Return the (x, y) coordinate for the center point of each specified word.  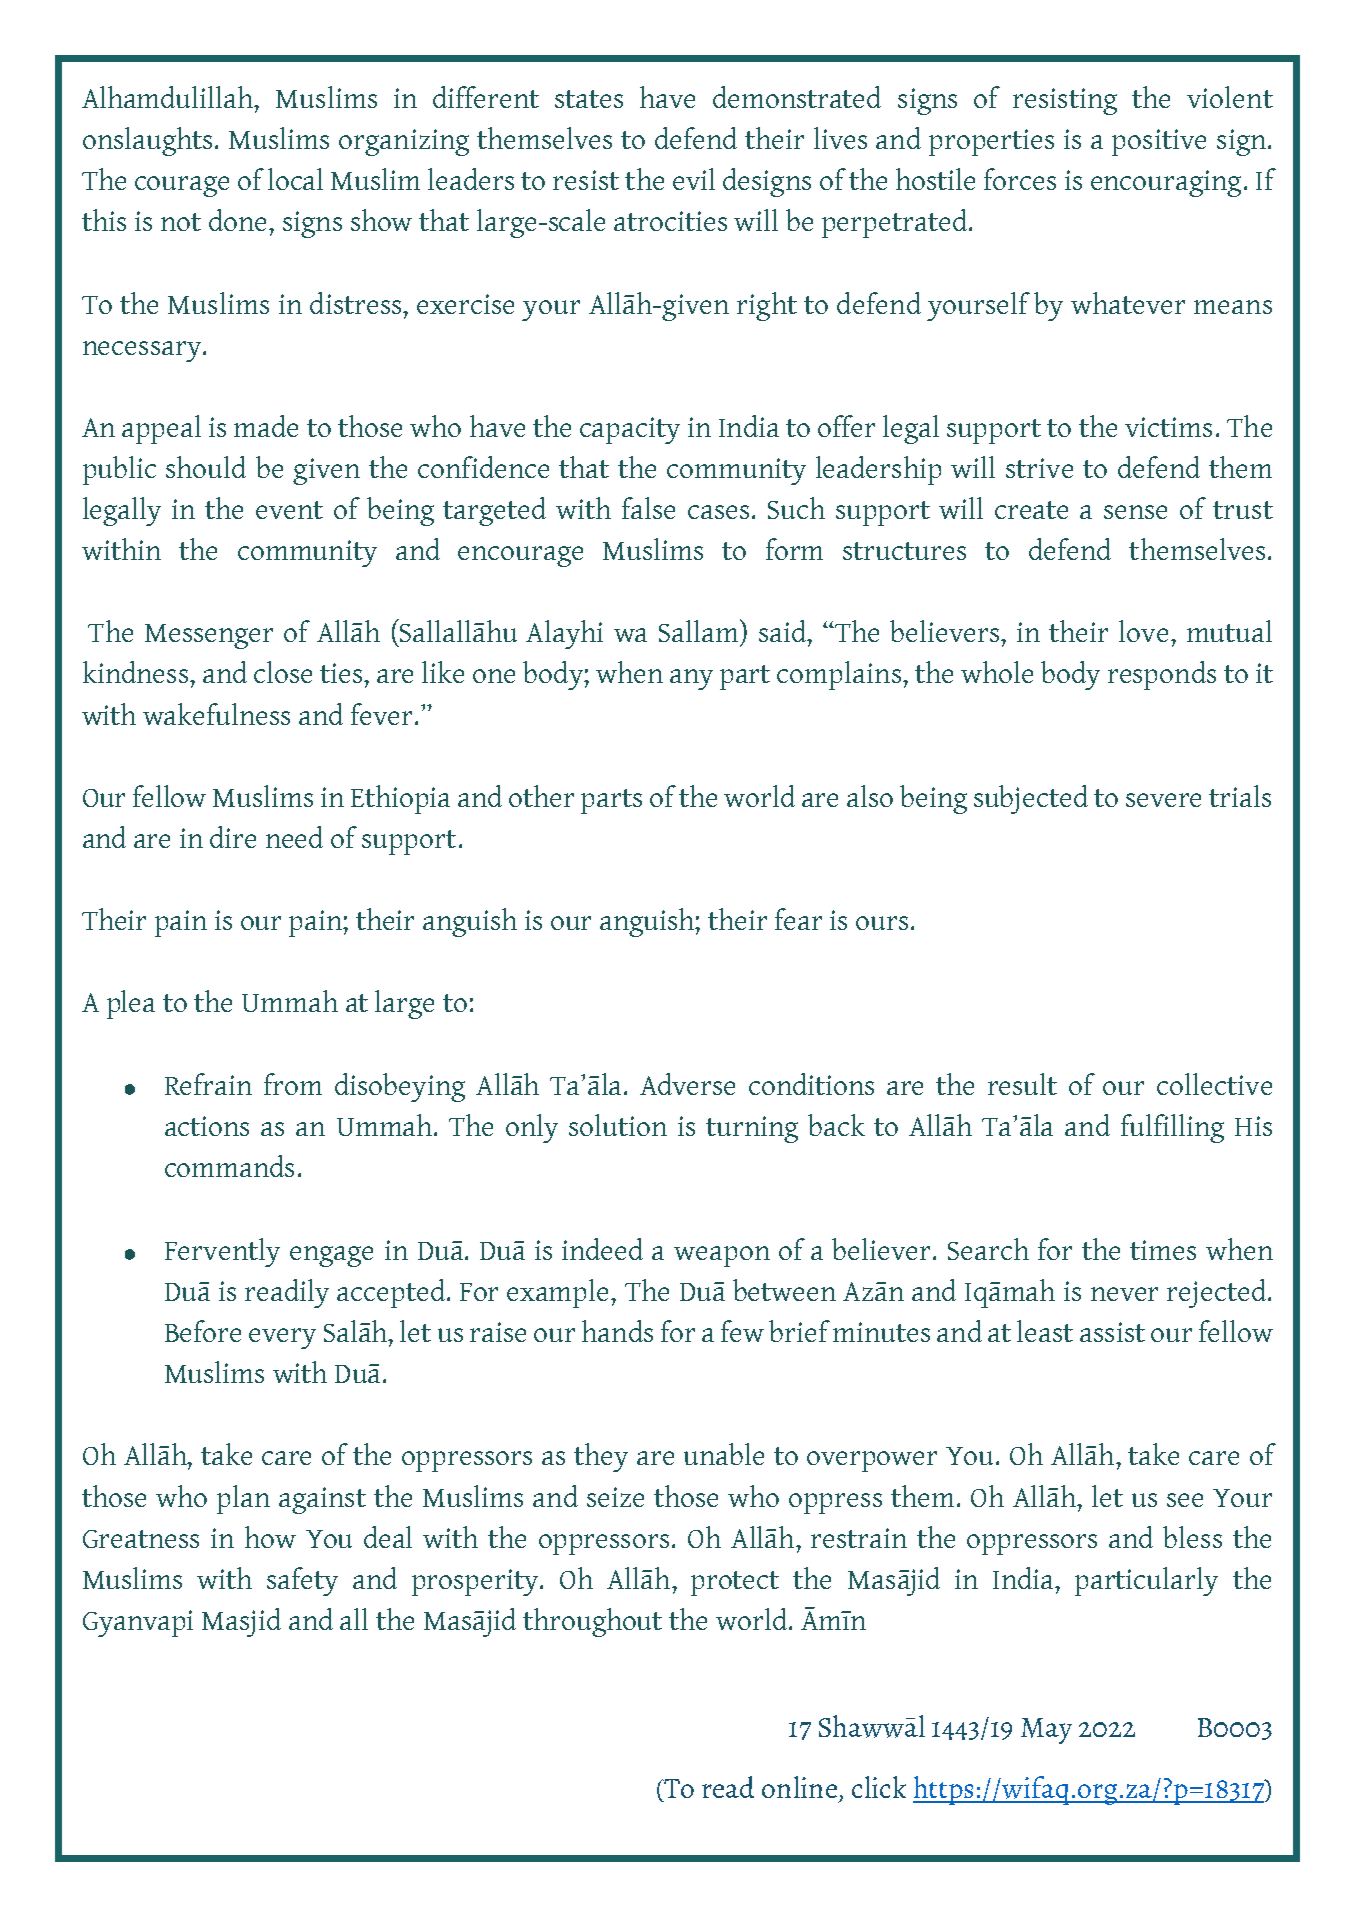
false (648, 508)
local (295, 179)
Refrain (208, 1084)
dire (233, 837)
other (541, 796)
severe (1163, 800)
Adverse (687, 1084)
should (206, 467)
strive (1039, 468)
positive (1159, 142)
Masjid (241, 1622)
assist (1112, 1332)
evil (694, 179)
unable (724, 1454)
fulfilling (1172, 1128)
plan (243, 1499)
